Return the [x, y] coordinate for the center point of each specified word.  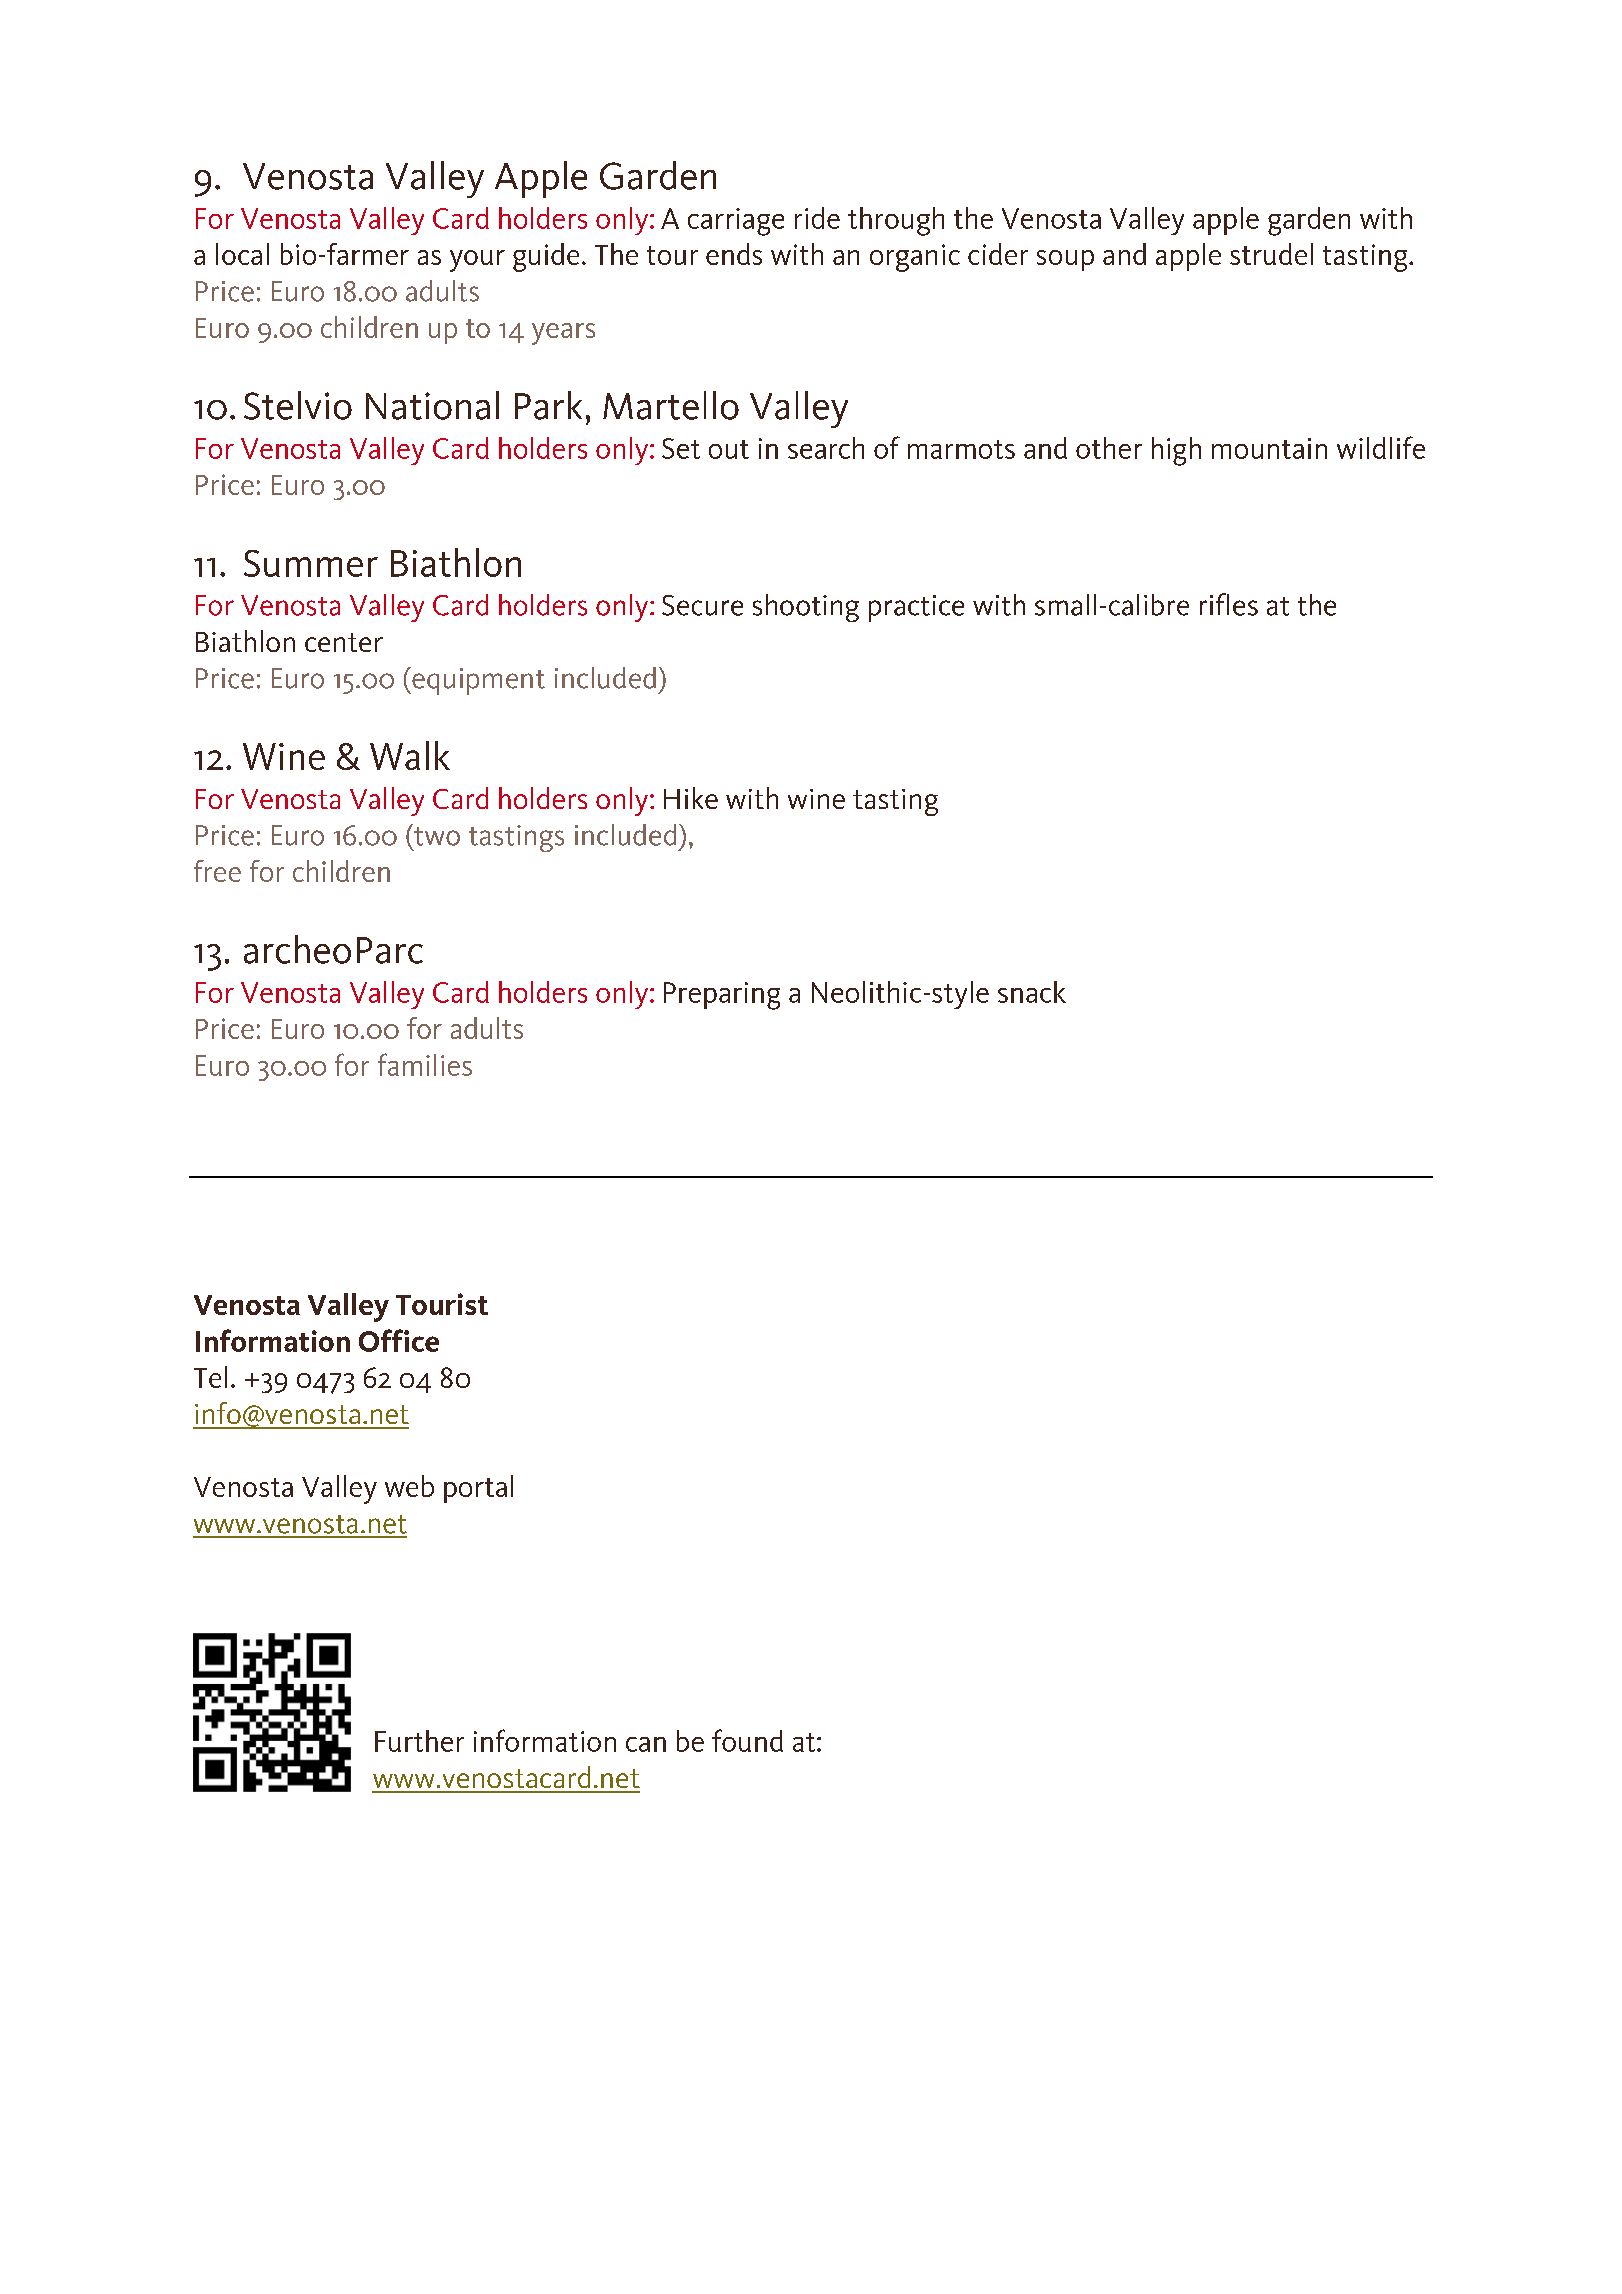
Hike [691, 798]
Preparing [722, 996]
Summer [311, 563]
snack [1032, 992]
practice [916, 608]
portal [478, 1489]
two [436, 835]
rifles [1229, 604]
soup [1065, 260]
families [425, 1064]
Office [399, 1340]
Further [419, 1741]
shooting [806, 608]
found [747, 1740]
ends [734, 254]
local [242, 254]
